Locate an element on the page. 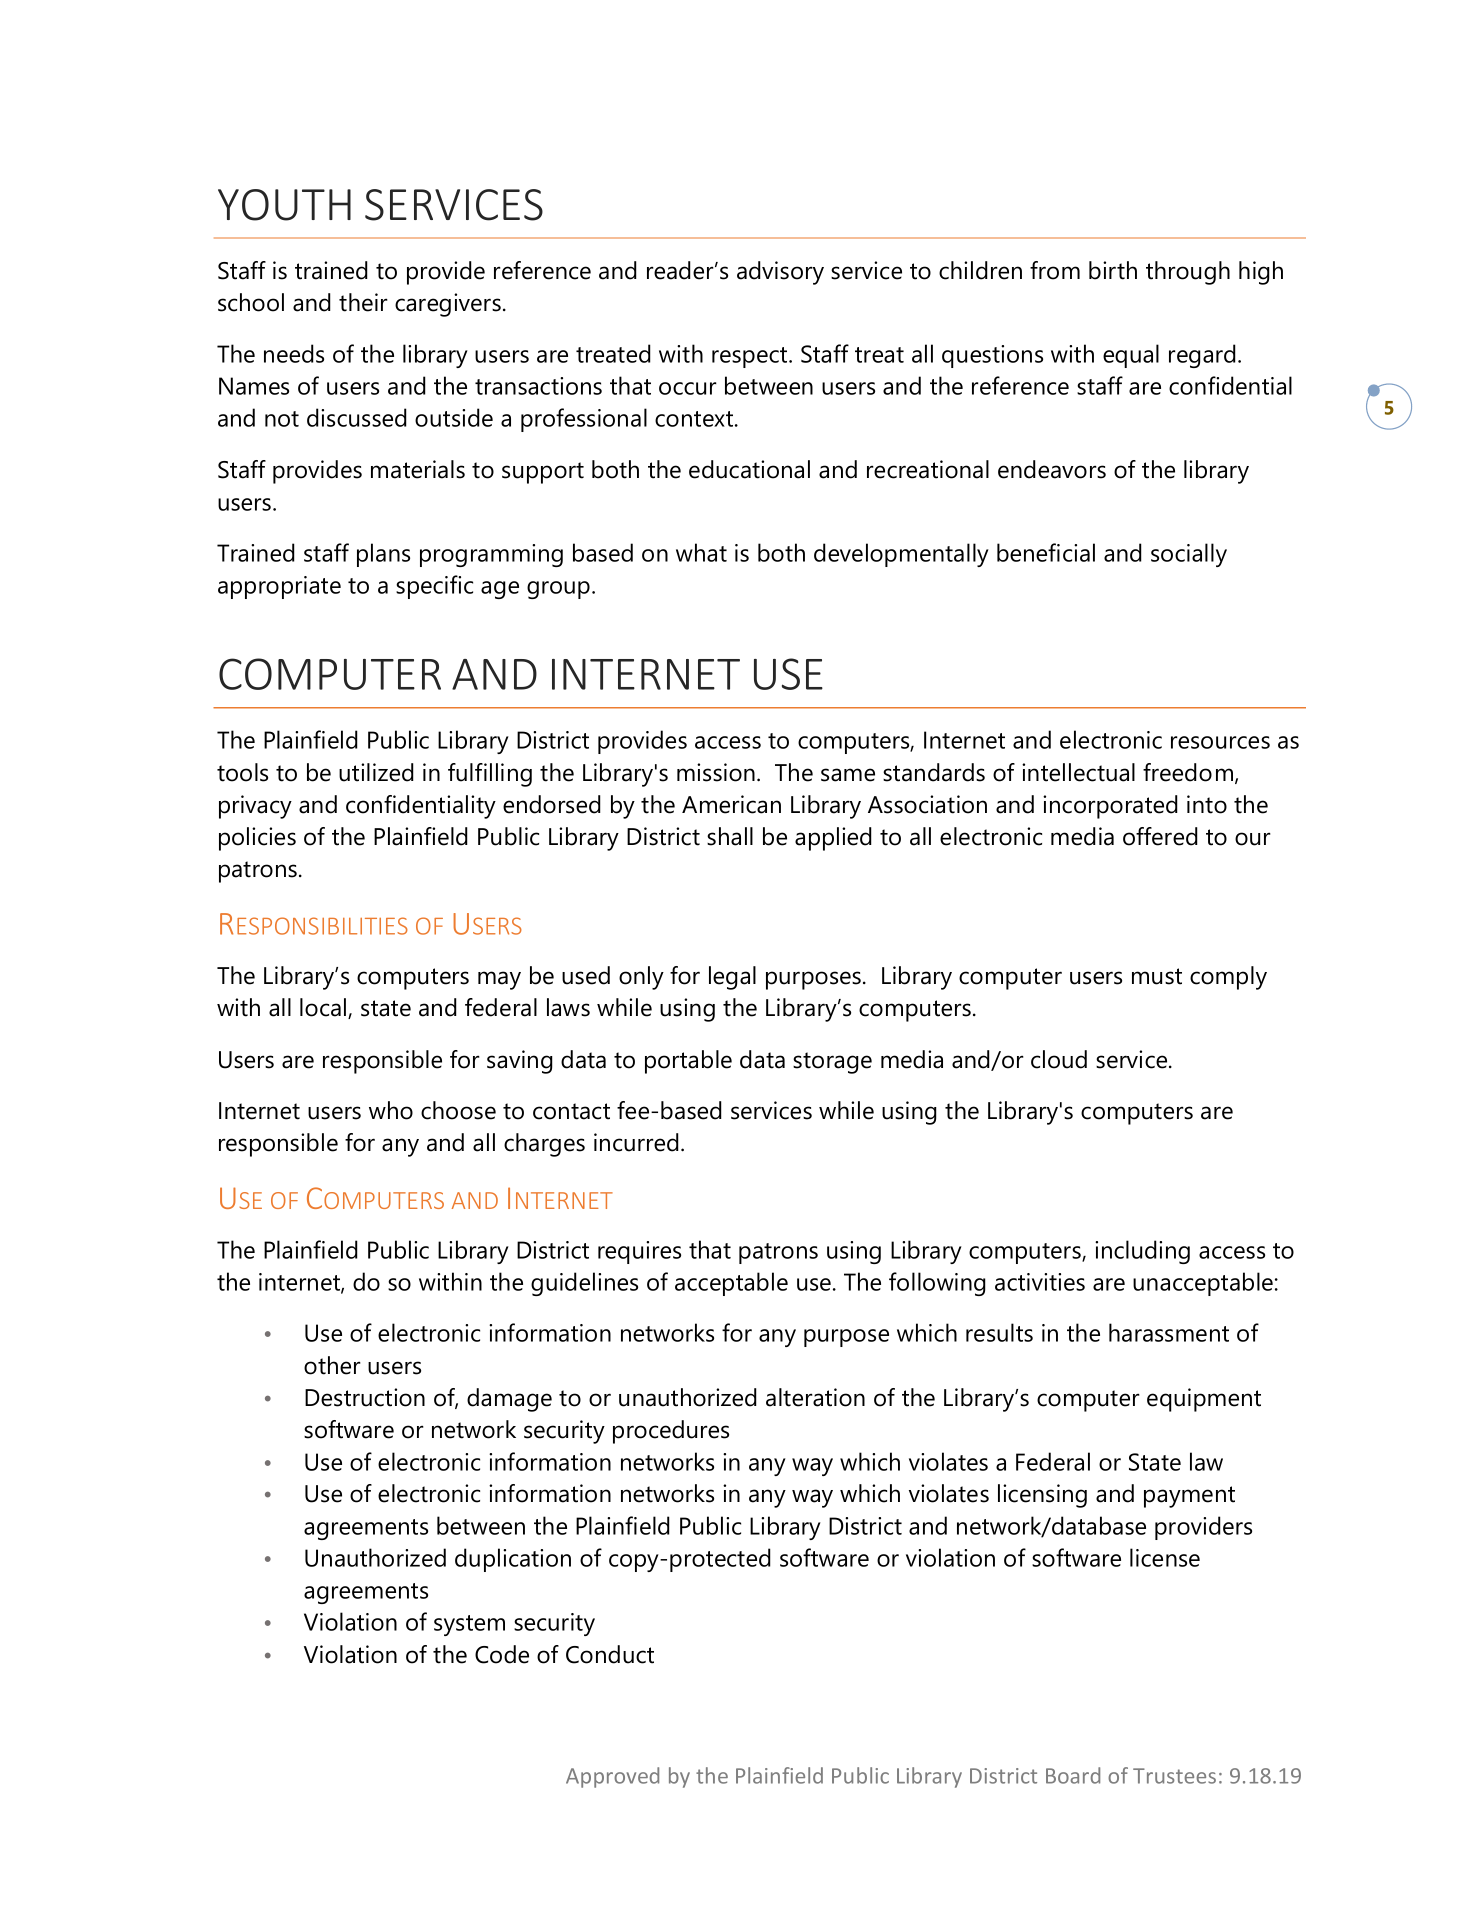 The image size is (1476, 1911). must is located at coordinates (1157, 976).
